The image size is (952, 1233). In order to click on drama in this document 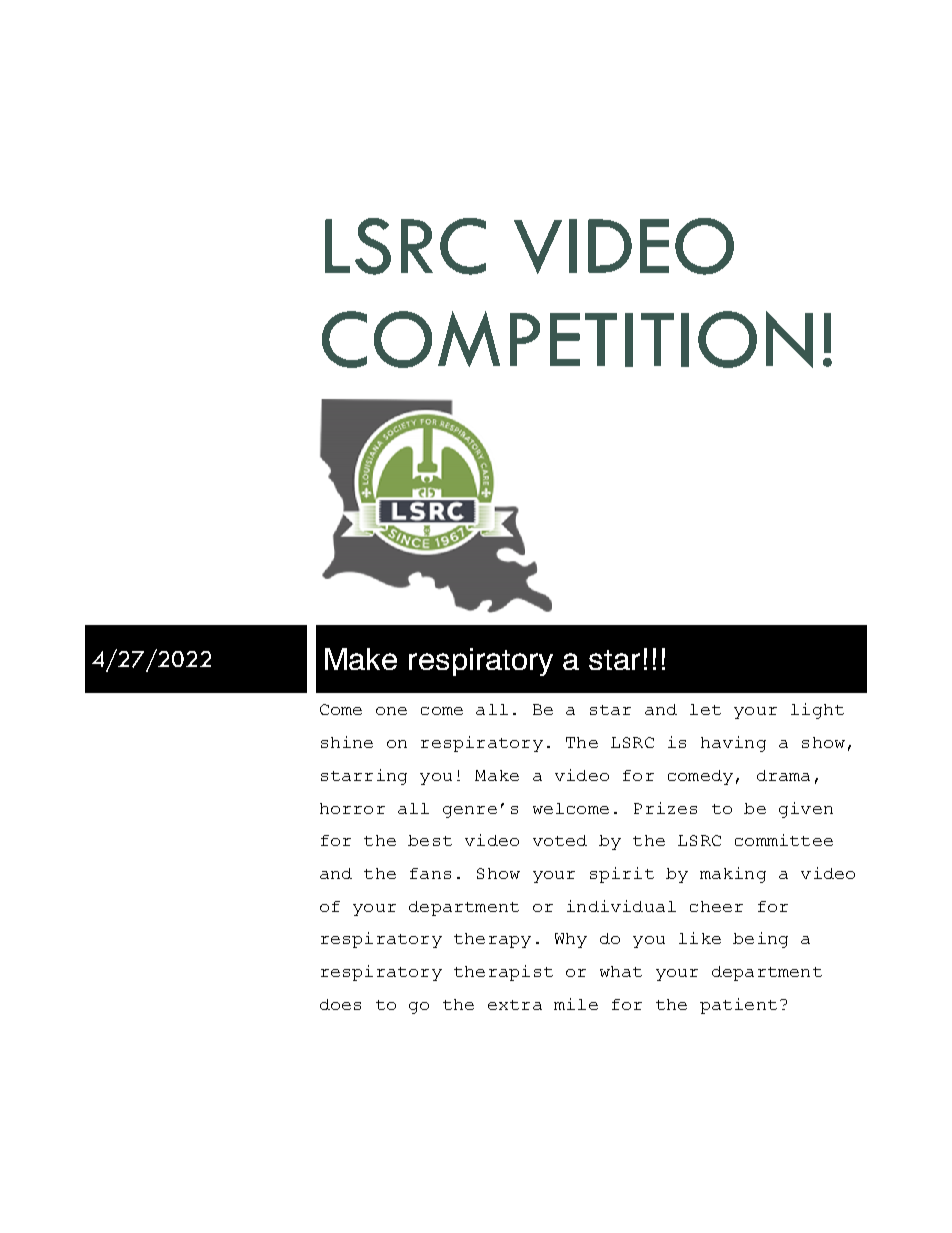, I will do `click(783, 775)`.
